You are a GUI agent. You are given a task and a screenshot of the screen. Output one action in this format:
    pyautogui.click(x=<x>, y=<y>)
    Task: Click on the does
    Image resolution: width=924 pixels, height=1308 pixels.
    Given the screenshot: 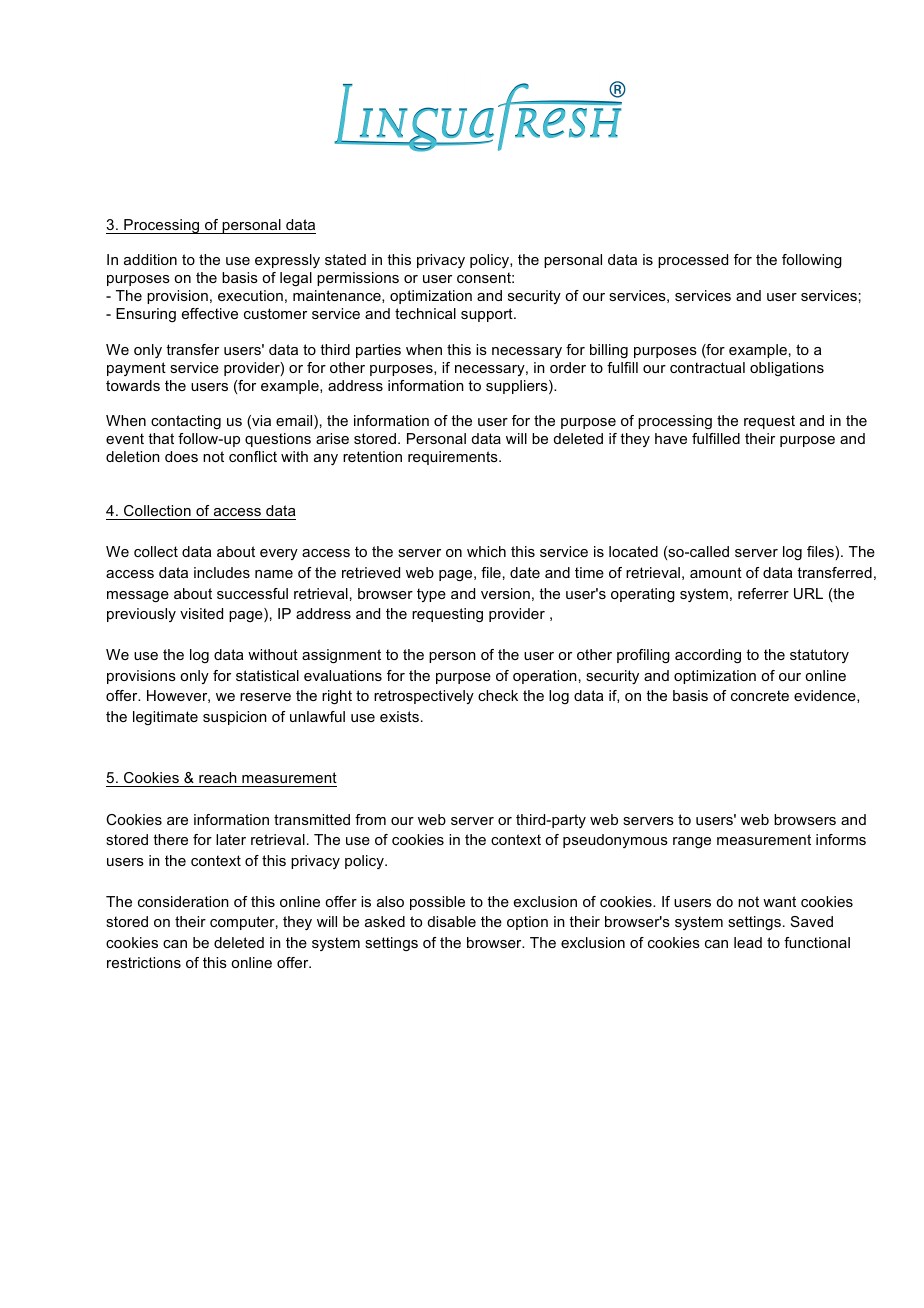 What is the action you would take?
    pyautogui.click(x=181, y=456)
